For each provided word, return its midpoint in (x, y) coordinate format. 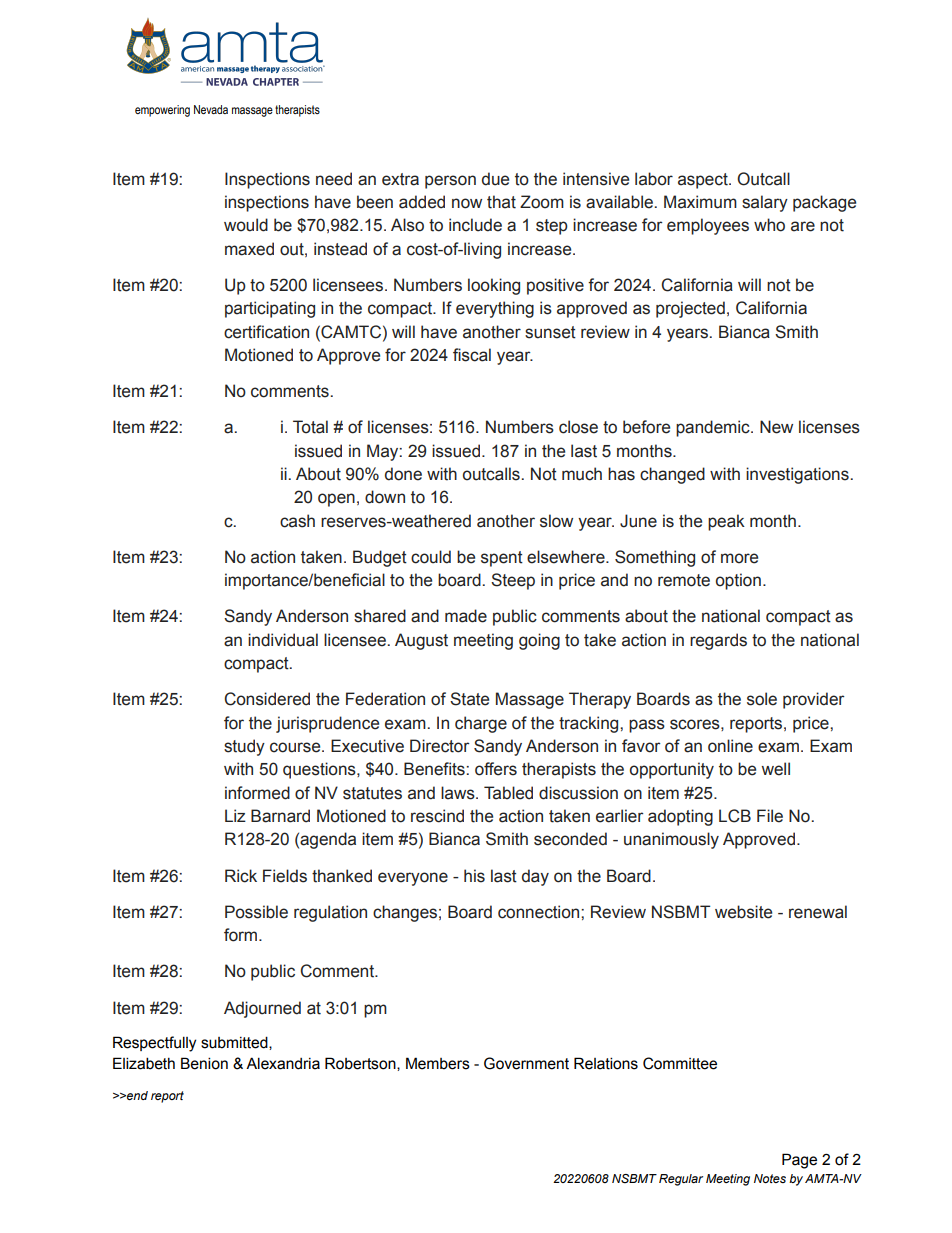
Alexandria (283, 1063)
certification (266, 332)
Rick (241, 876)
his (474, 876)
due (495, 179)
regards (718, 641)
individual (283, 640)
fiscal (472, 355)
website (743, 912)
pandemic (714, 428)
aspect (704, 181)
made (466, 616)
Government (526, 1063)
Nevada (211, 109)
